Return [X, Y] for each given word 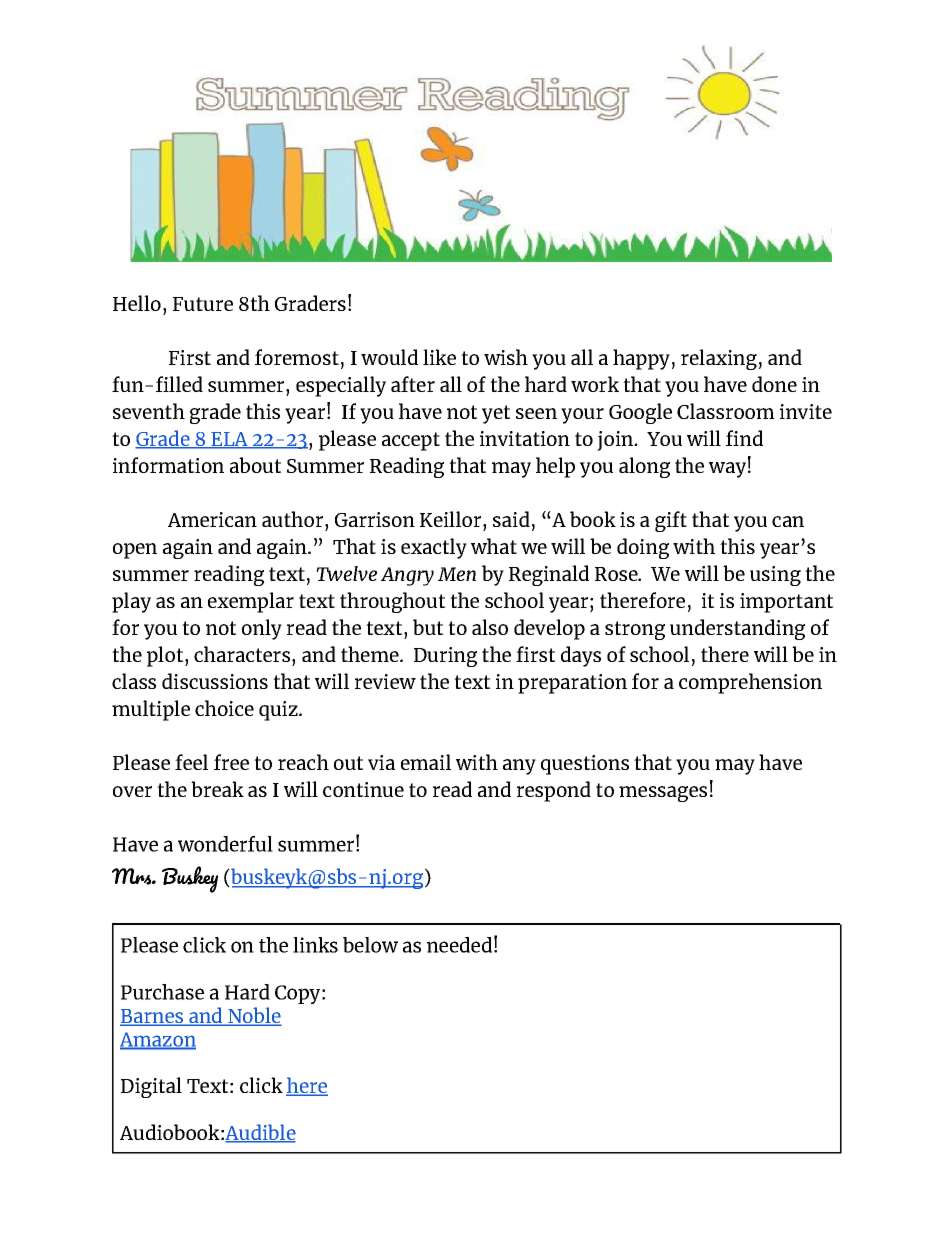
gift [671, 521]
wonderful [225, 843]
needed [459, 945]
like [439, 357]
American [212, 519]
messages [663, 794]
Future [203, 304]
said [511, 519]
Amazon [158, 1040]
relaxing [719, 359]
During [445, 657]
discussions [215, 681]
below [370, 945]
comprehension [750, 683]
